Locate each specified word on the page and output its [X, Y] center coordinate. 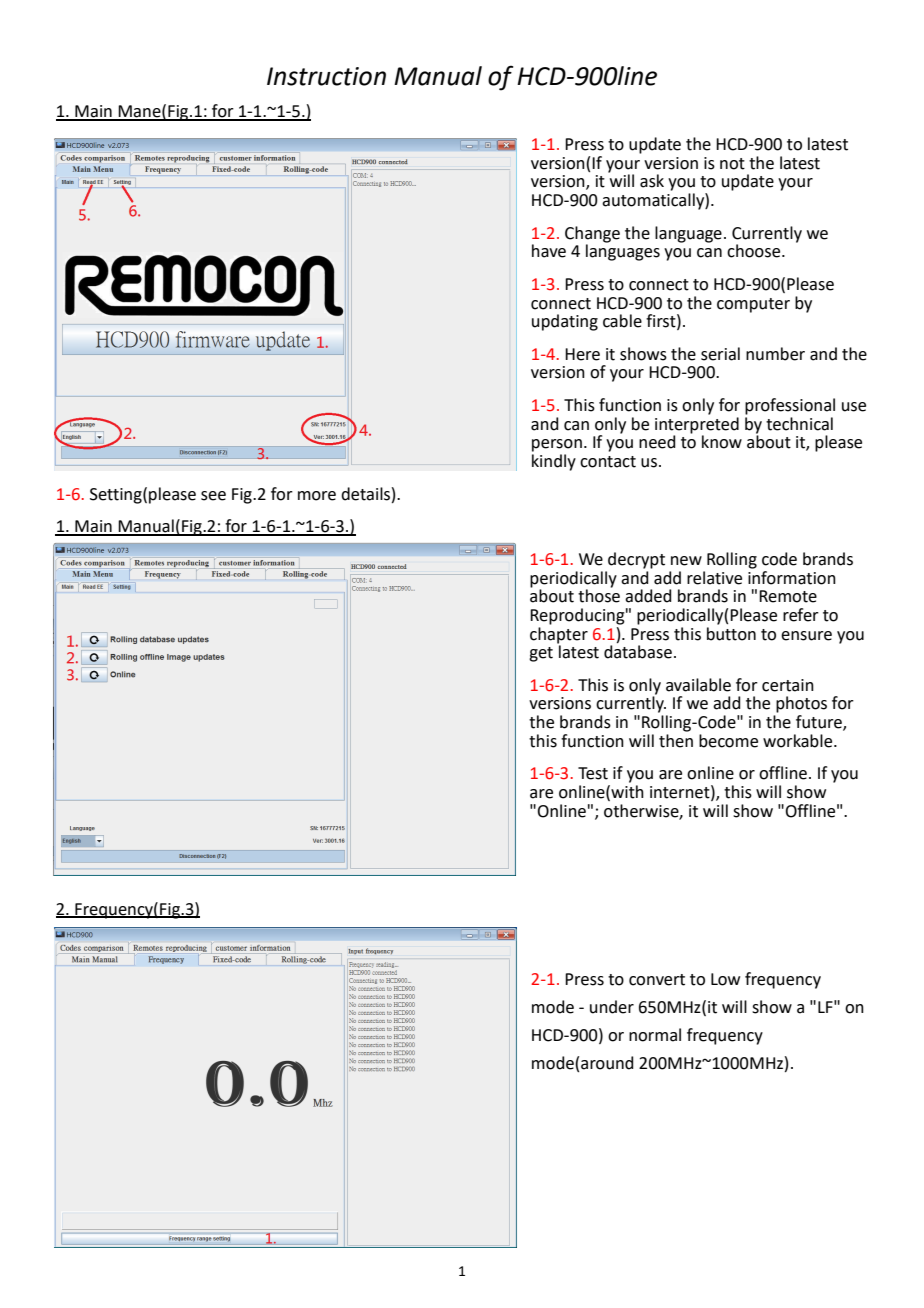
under [612, 1007]
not [732, 164]
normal [655, 1035]
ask [652, 181]
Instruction [326, 76]
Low [725, 979]
